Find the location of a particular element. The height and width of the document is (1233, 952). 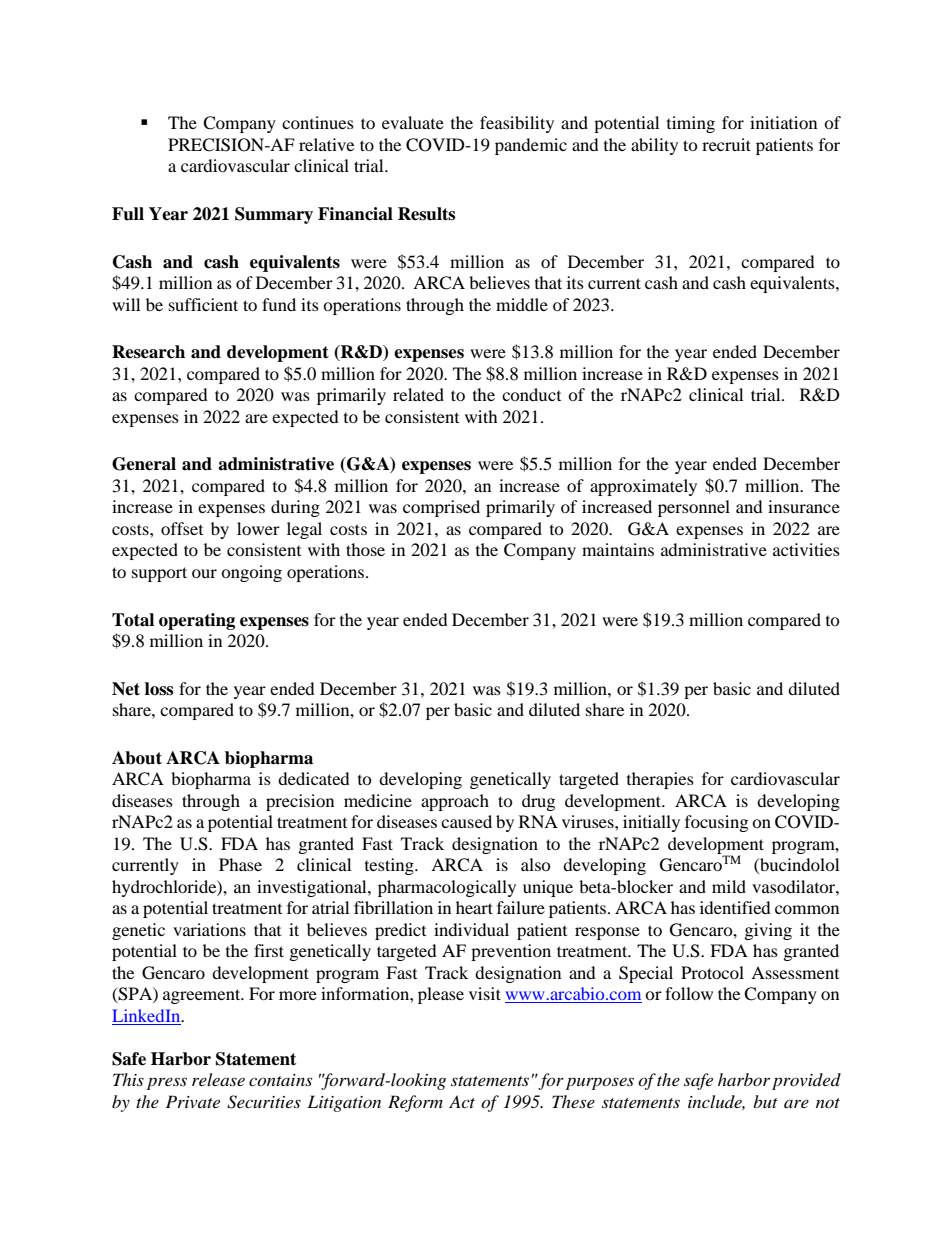

personnel is located at coordinates (694, 508).
